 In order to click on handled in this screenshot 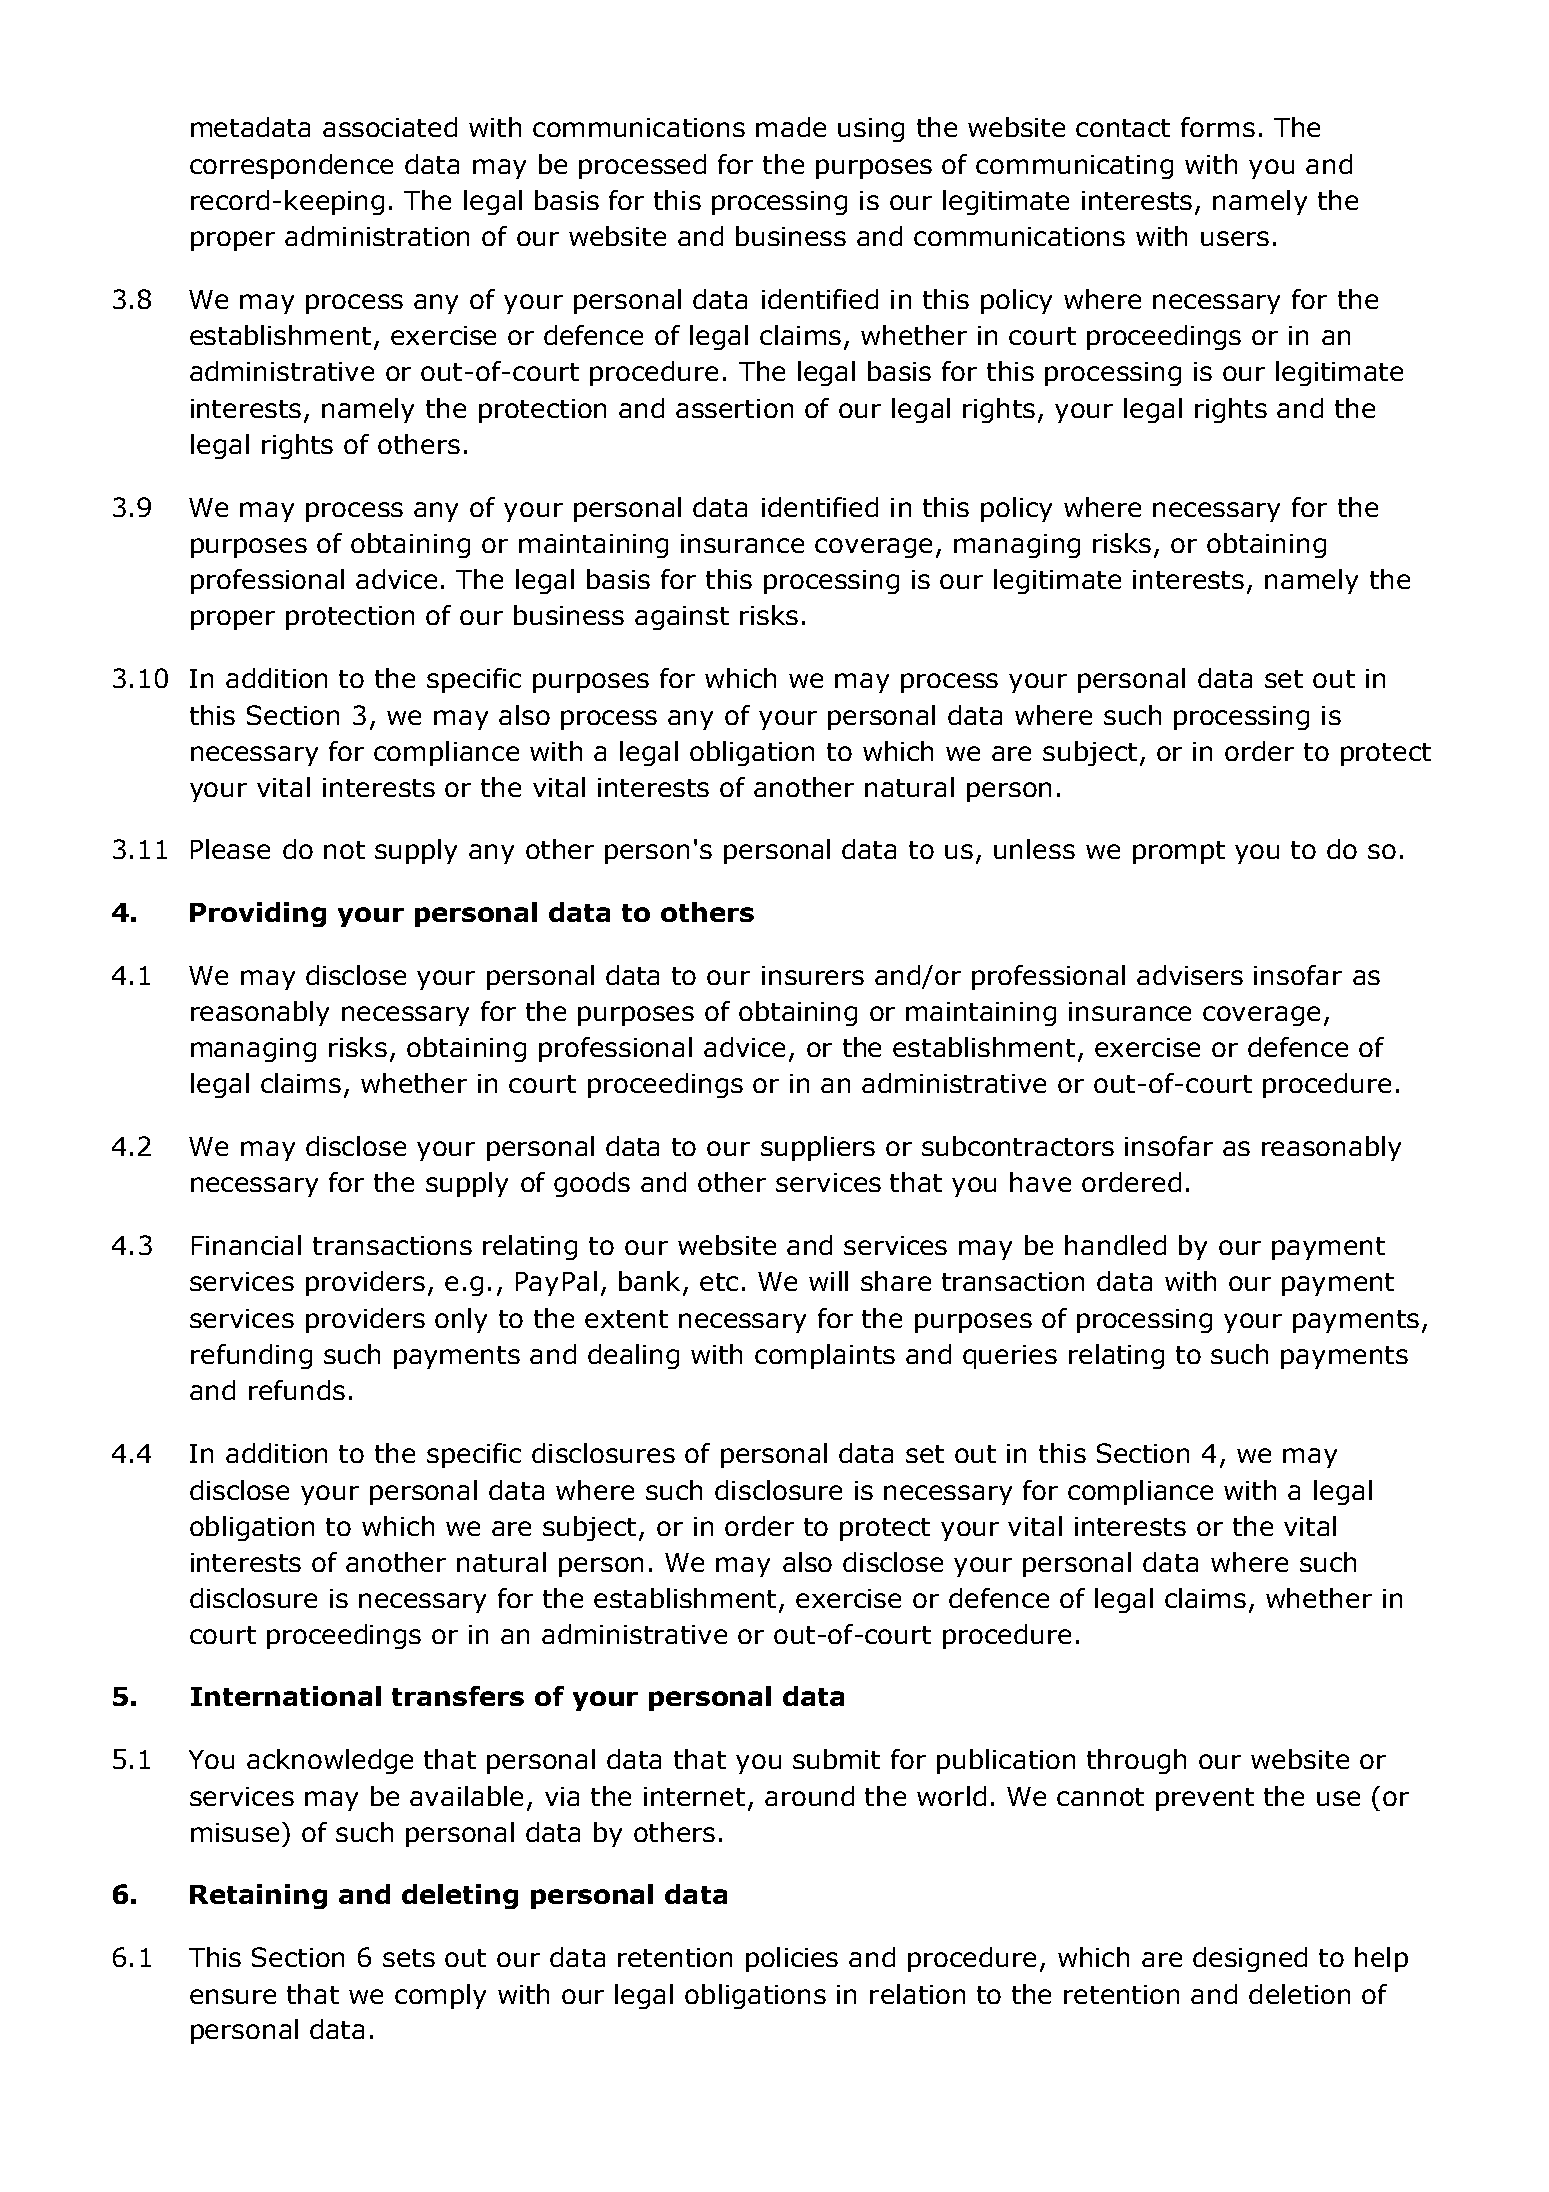, I will do `click(1115, 1245)`.
